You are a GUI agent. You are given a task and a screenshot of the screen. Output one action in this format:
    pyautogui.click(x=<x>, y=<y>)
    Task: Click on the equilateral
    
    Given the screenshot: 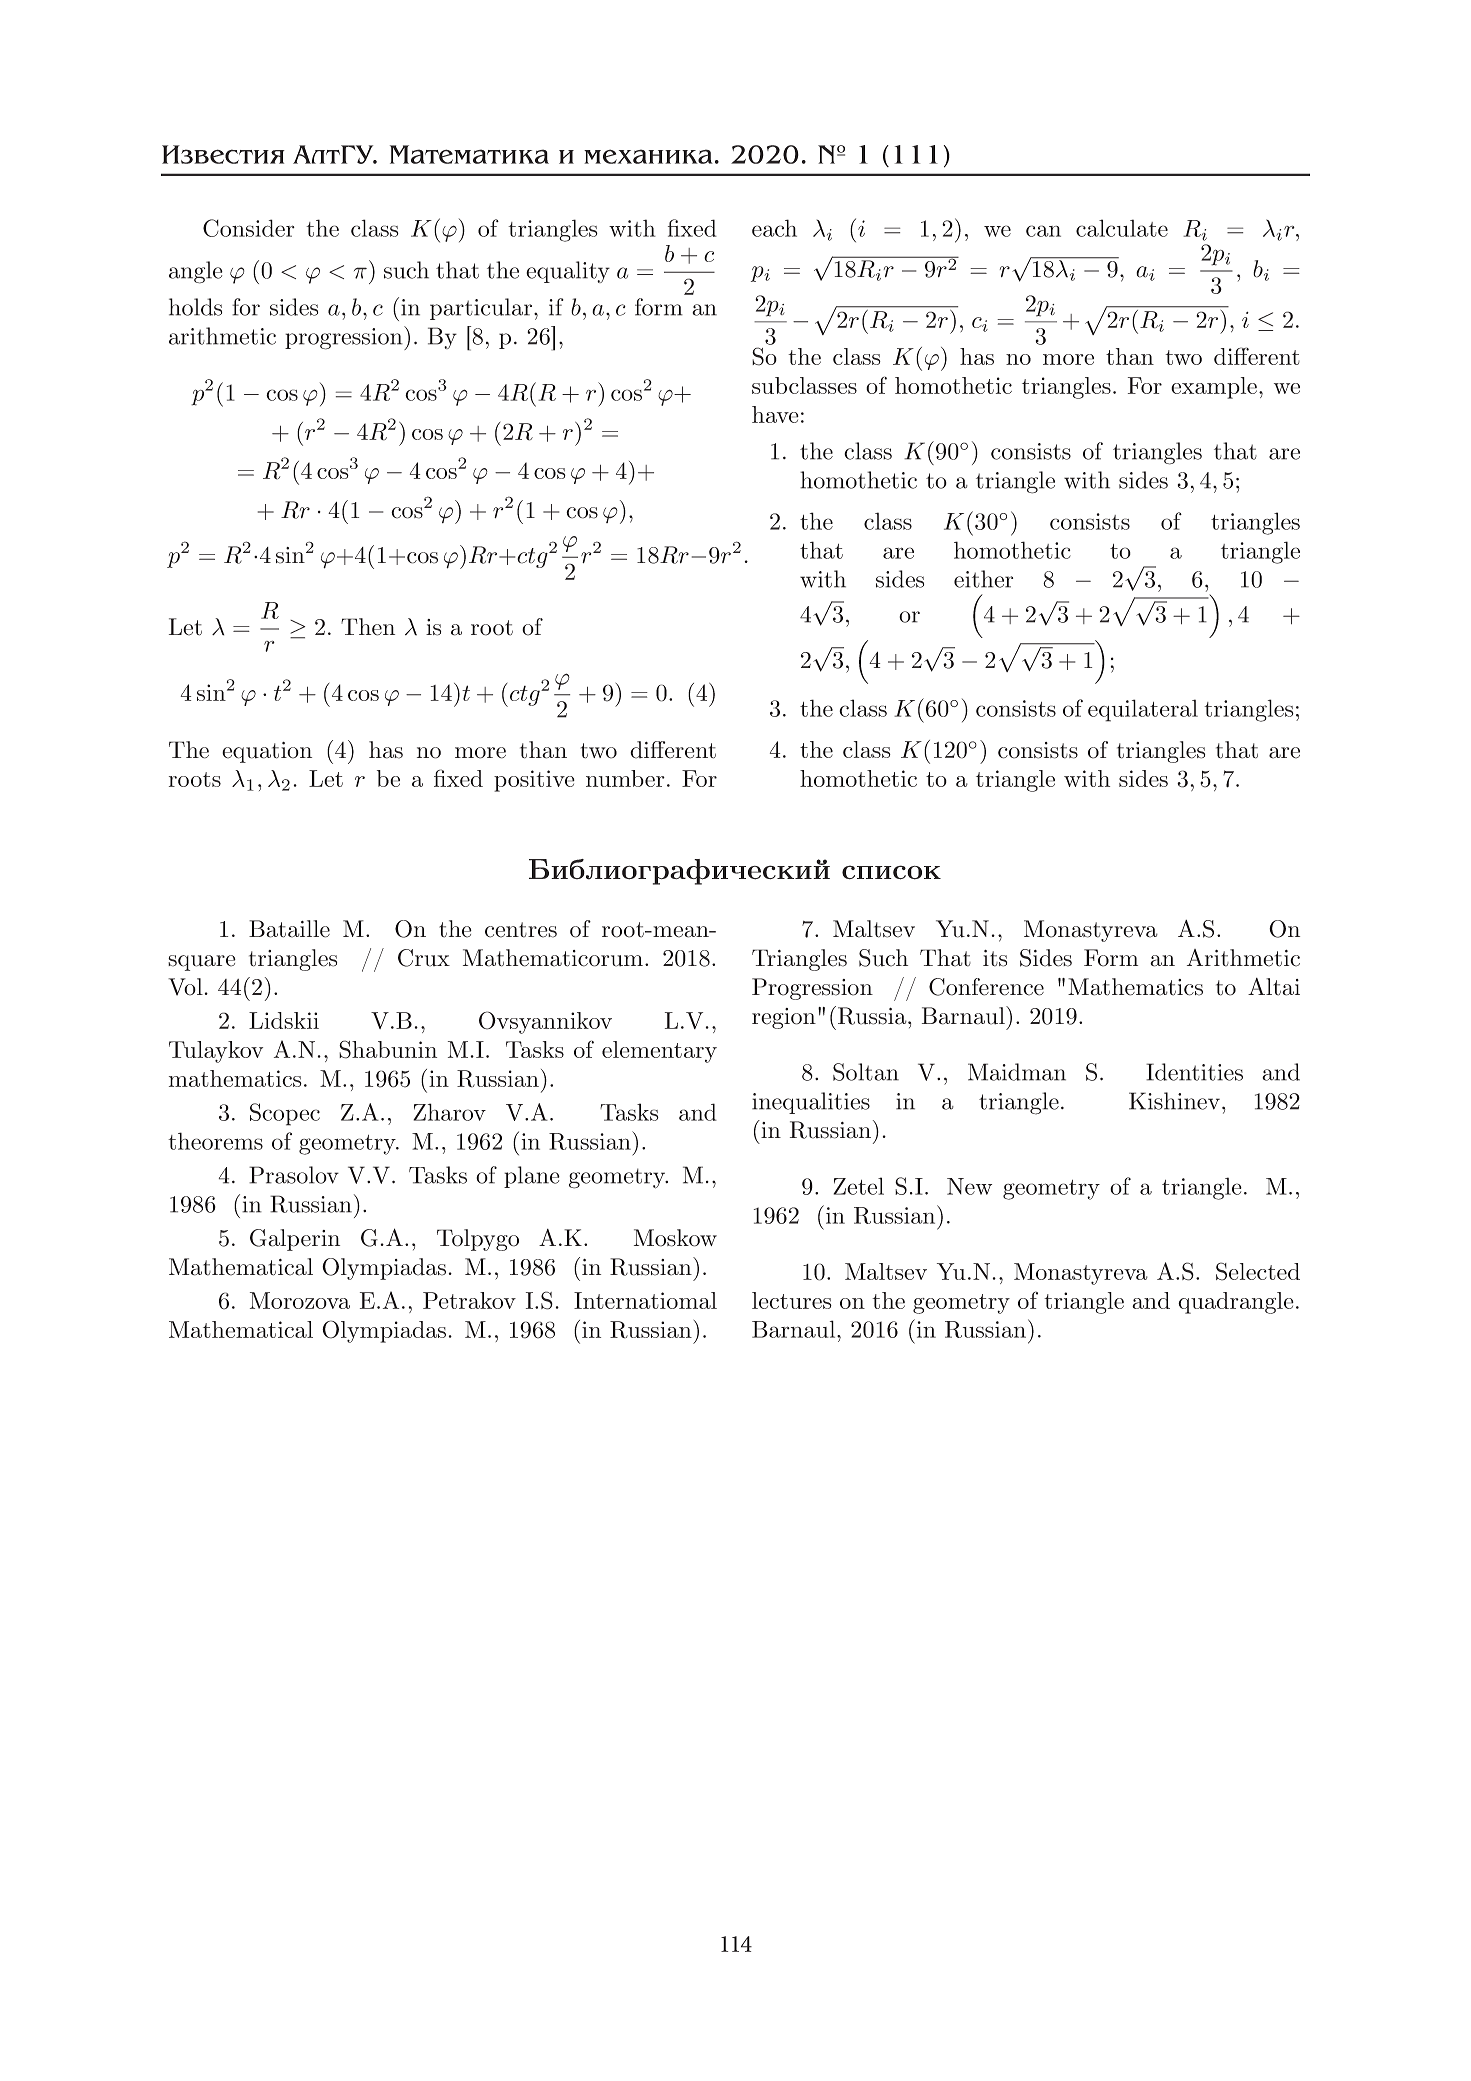 What is the action you would take?
    pyautogui.click(x=1143, y=710)
